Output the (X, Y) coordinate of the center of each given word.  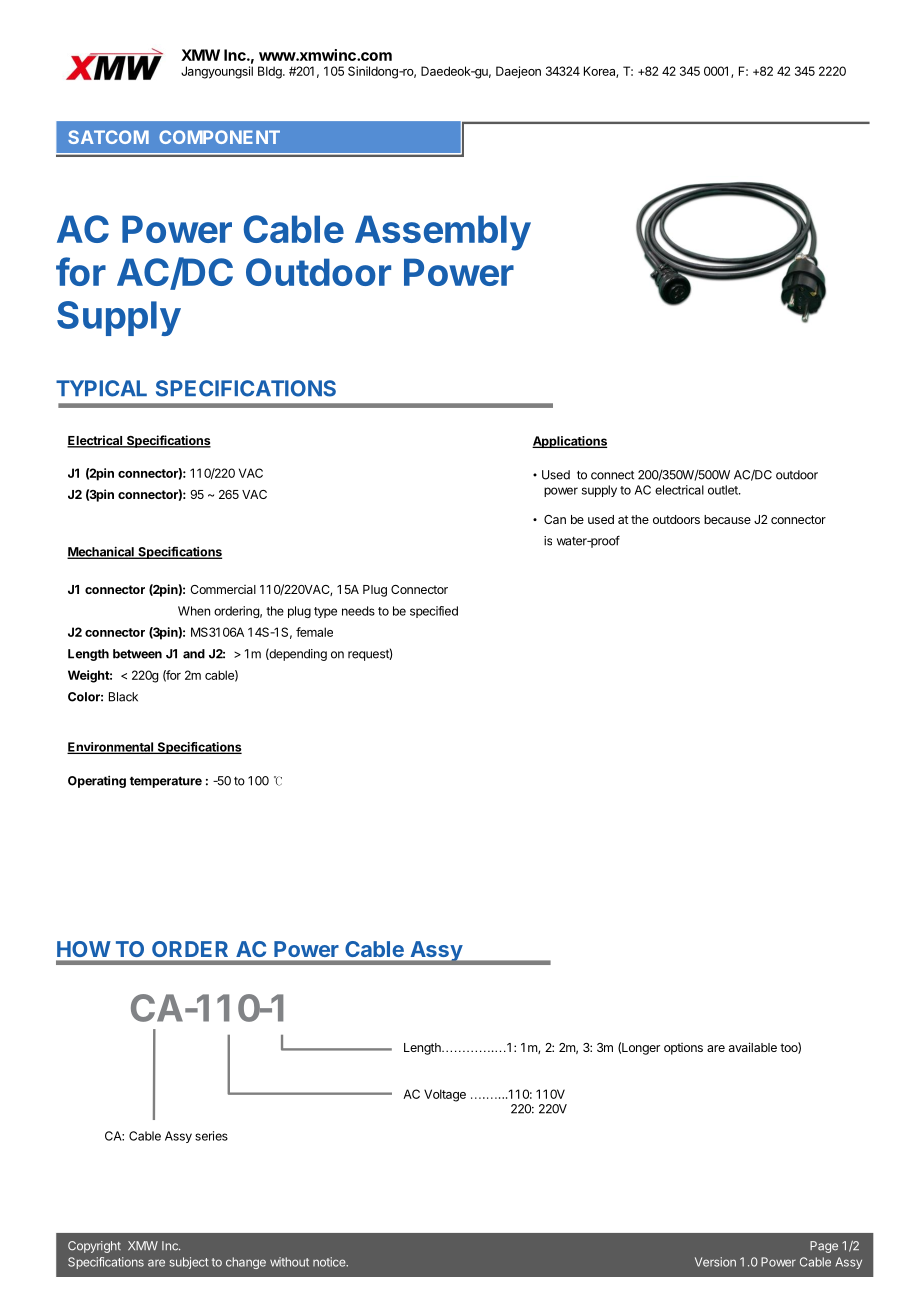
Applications (569, 442)
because (727, 519)
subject (188, 1263)
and (194, 654)
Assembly (443, 233)
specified (434, 612)
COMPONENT (219, 137)
